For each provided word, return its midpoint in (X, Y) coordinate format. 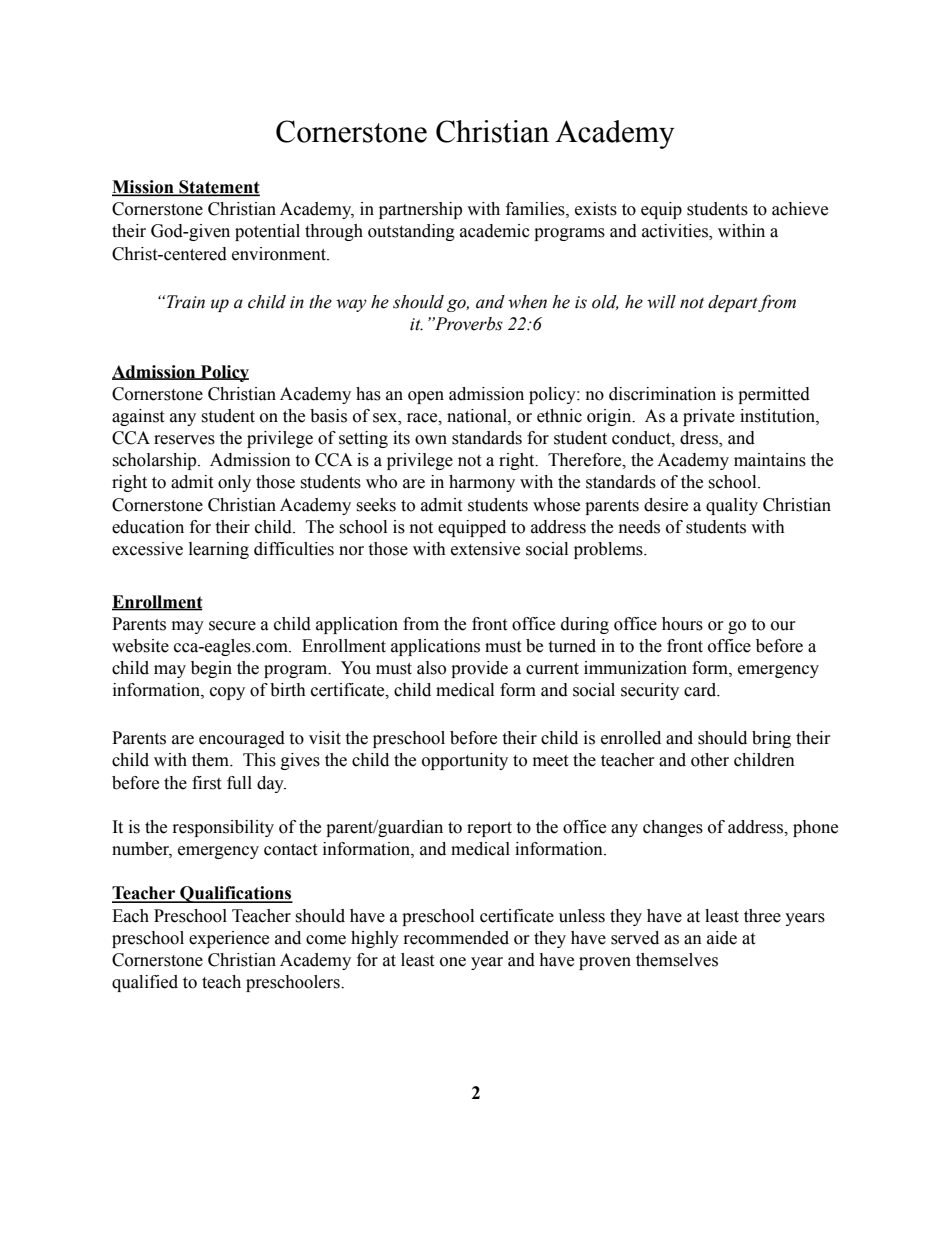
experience (229, 939)
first (206, 783)
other (710, 760)
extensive (485, 549)
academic (495, 231)
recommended (456, 938)
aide (722, 938)
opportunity (465, 761)
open (426, 397)
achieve (800, 209)
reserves (184, 440)
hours (682, 624)
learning (219, 550)
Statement (218, 188)
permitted (774, 395)
